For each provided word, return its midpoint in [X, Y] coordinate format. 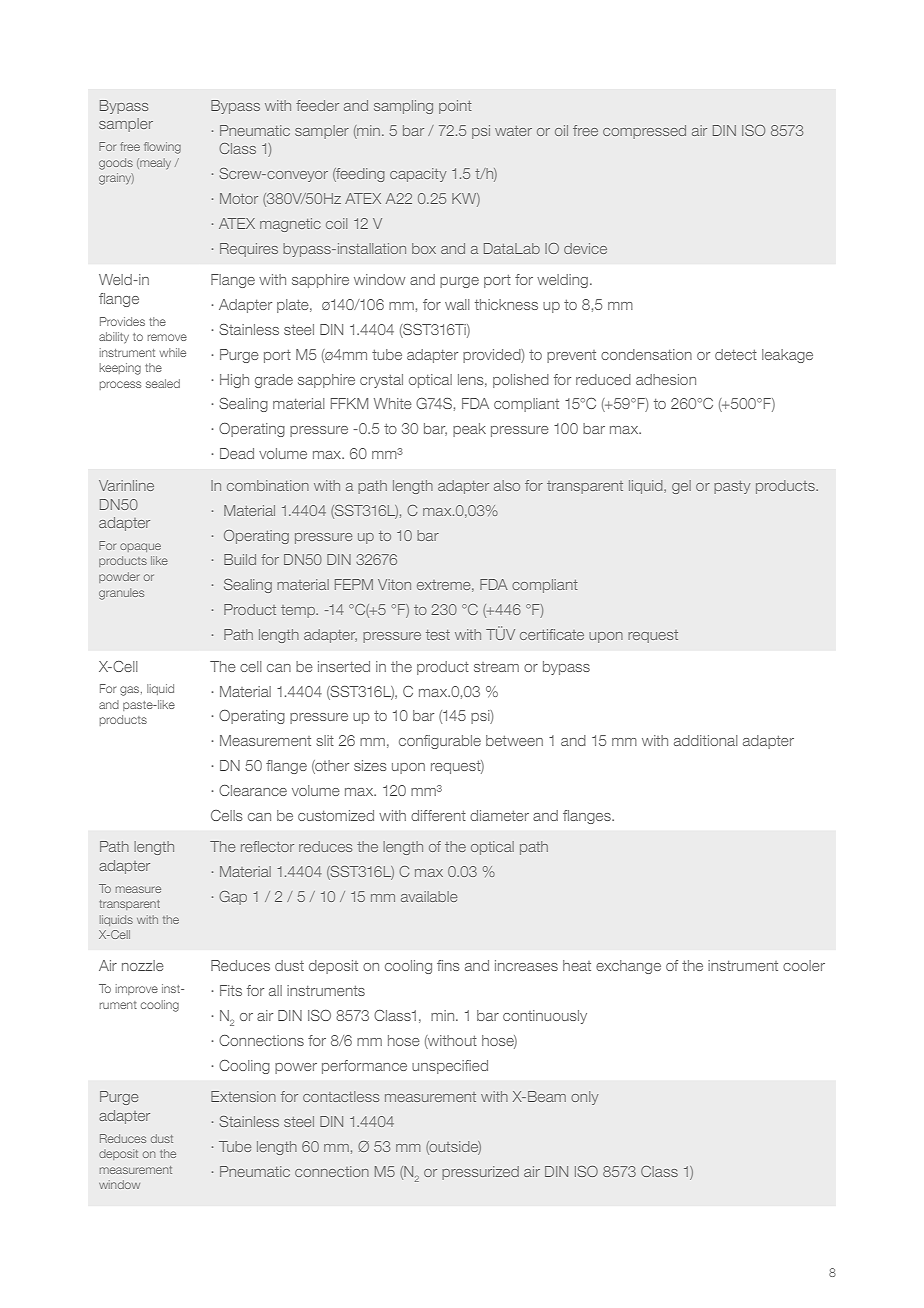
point [455, 107]
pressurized [480, 1173]
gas [131, 691]
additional [705, 740]
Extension [243, 1096]
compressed [644, 132]
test [438, 635]
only [584, 1098]
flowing [162, 148]
